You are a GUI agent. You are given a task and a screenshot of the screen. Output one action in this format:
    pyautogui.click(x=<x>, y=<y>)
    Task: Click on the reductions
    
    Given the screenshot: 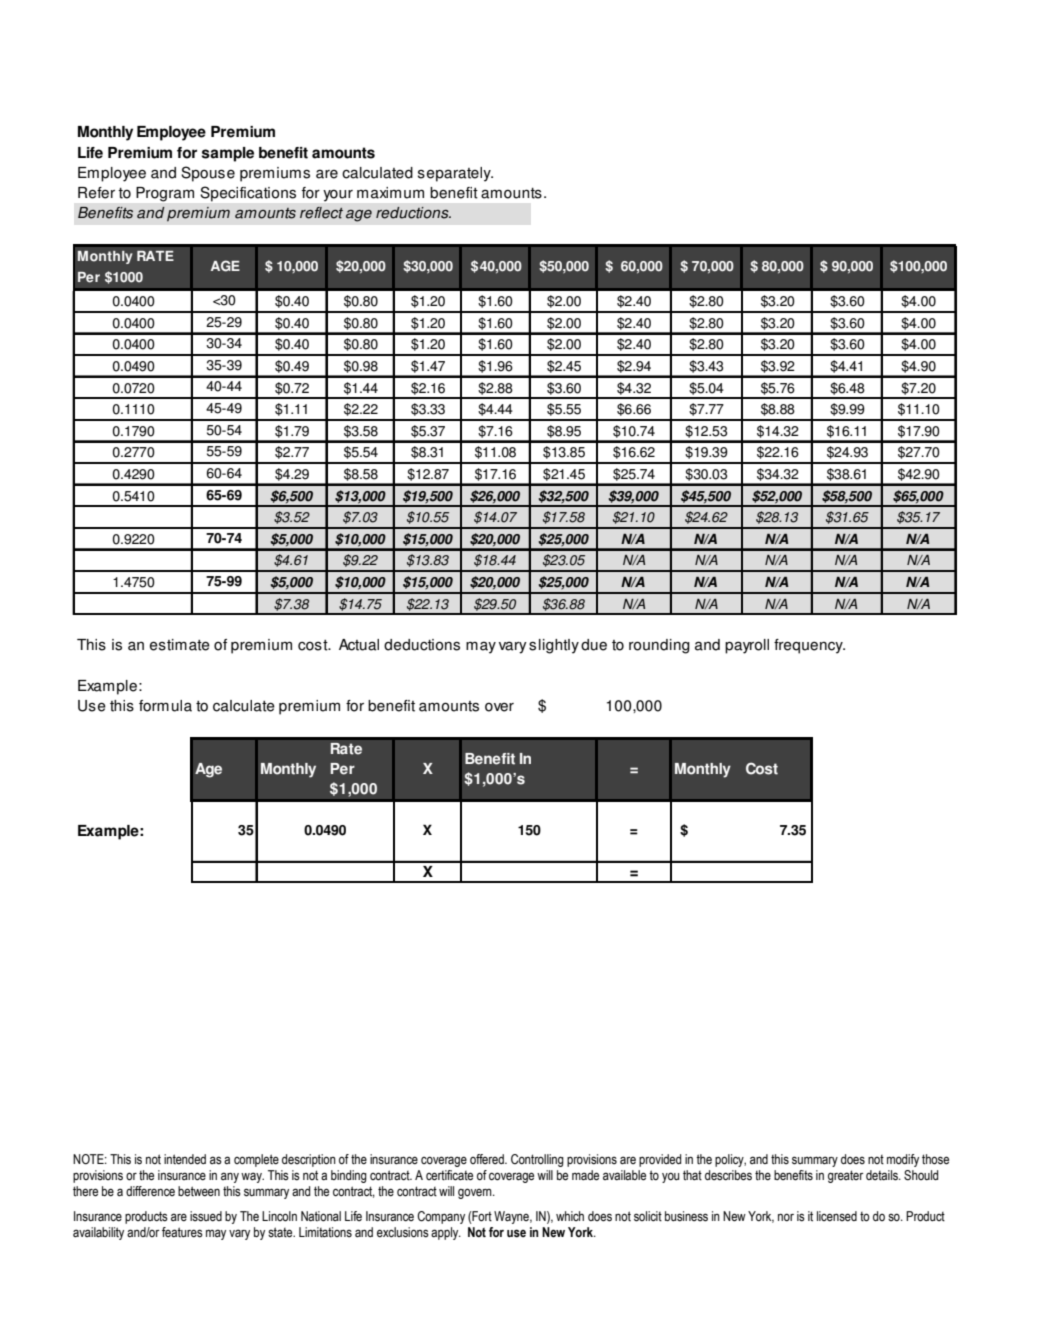 What is the action you would take?
    pyautogui.click(x=413, y=213)
